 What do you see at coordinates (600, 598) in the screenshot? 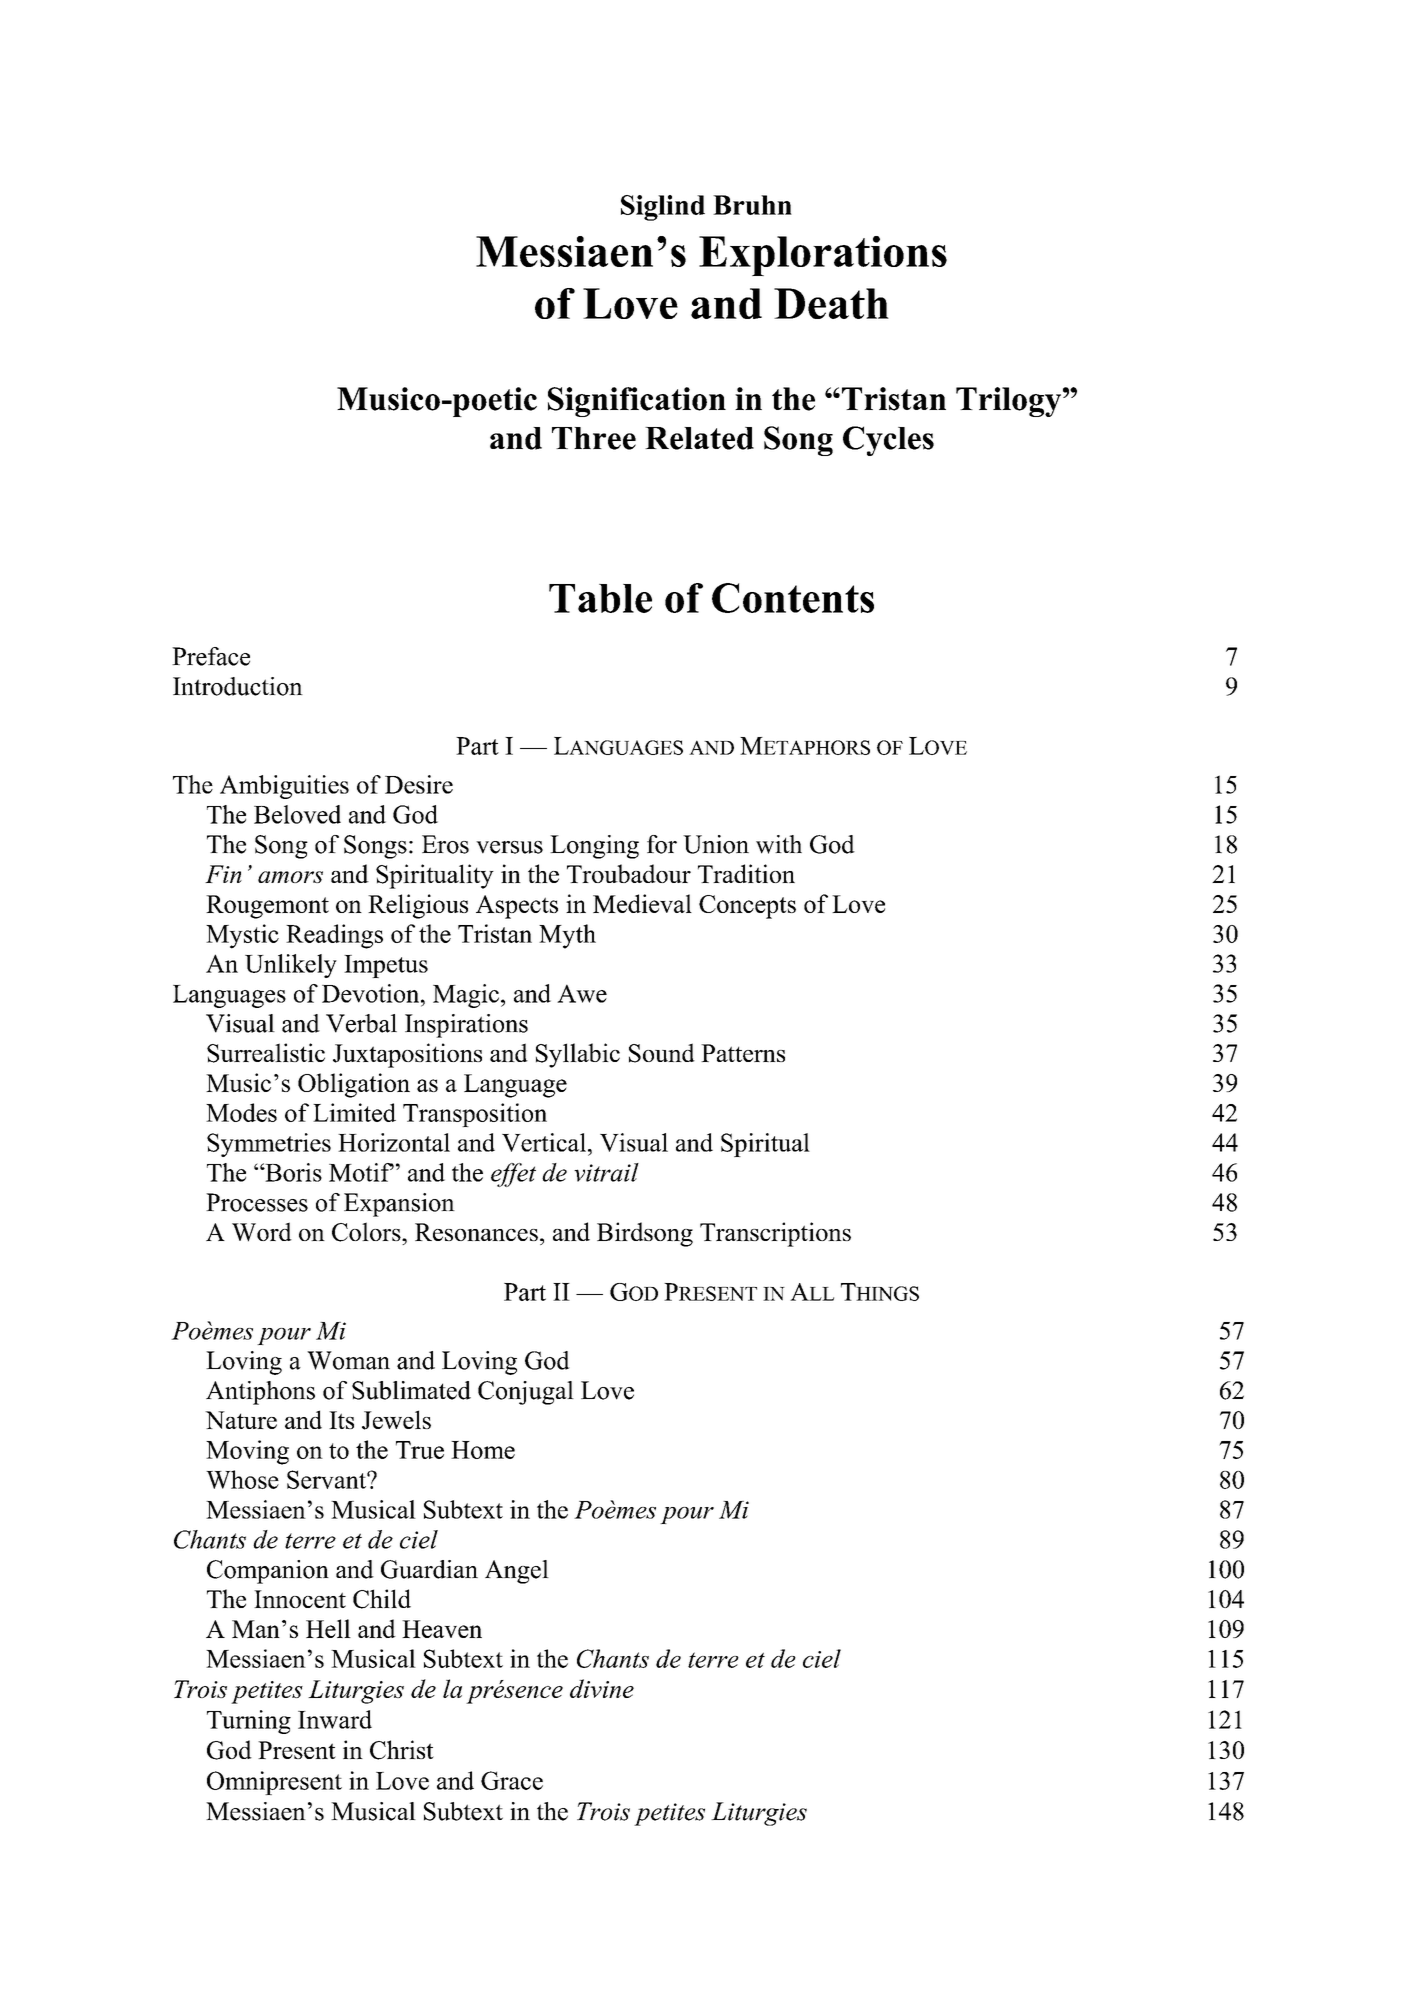
I see `Table` at bounding box center [600, 598].
